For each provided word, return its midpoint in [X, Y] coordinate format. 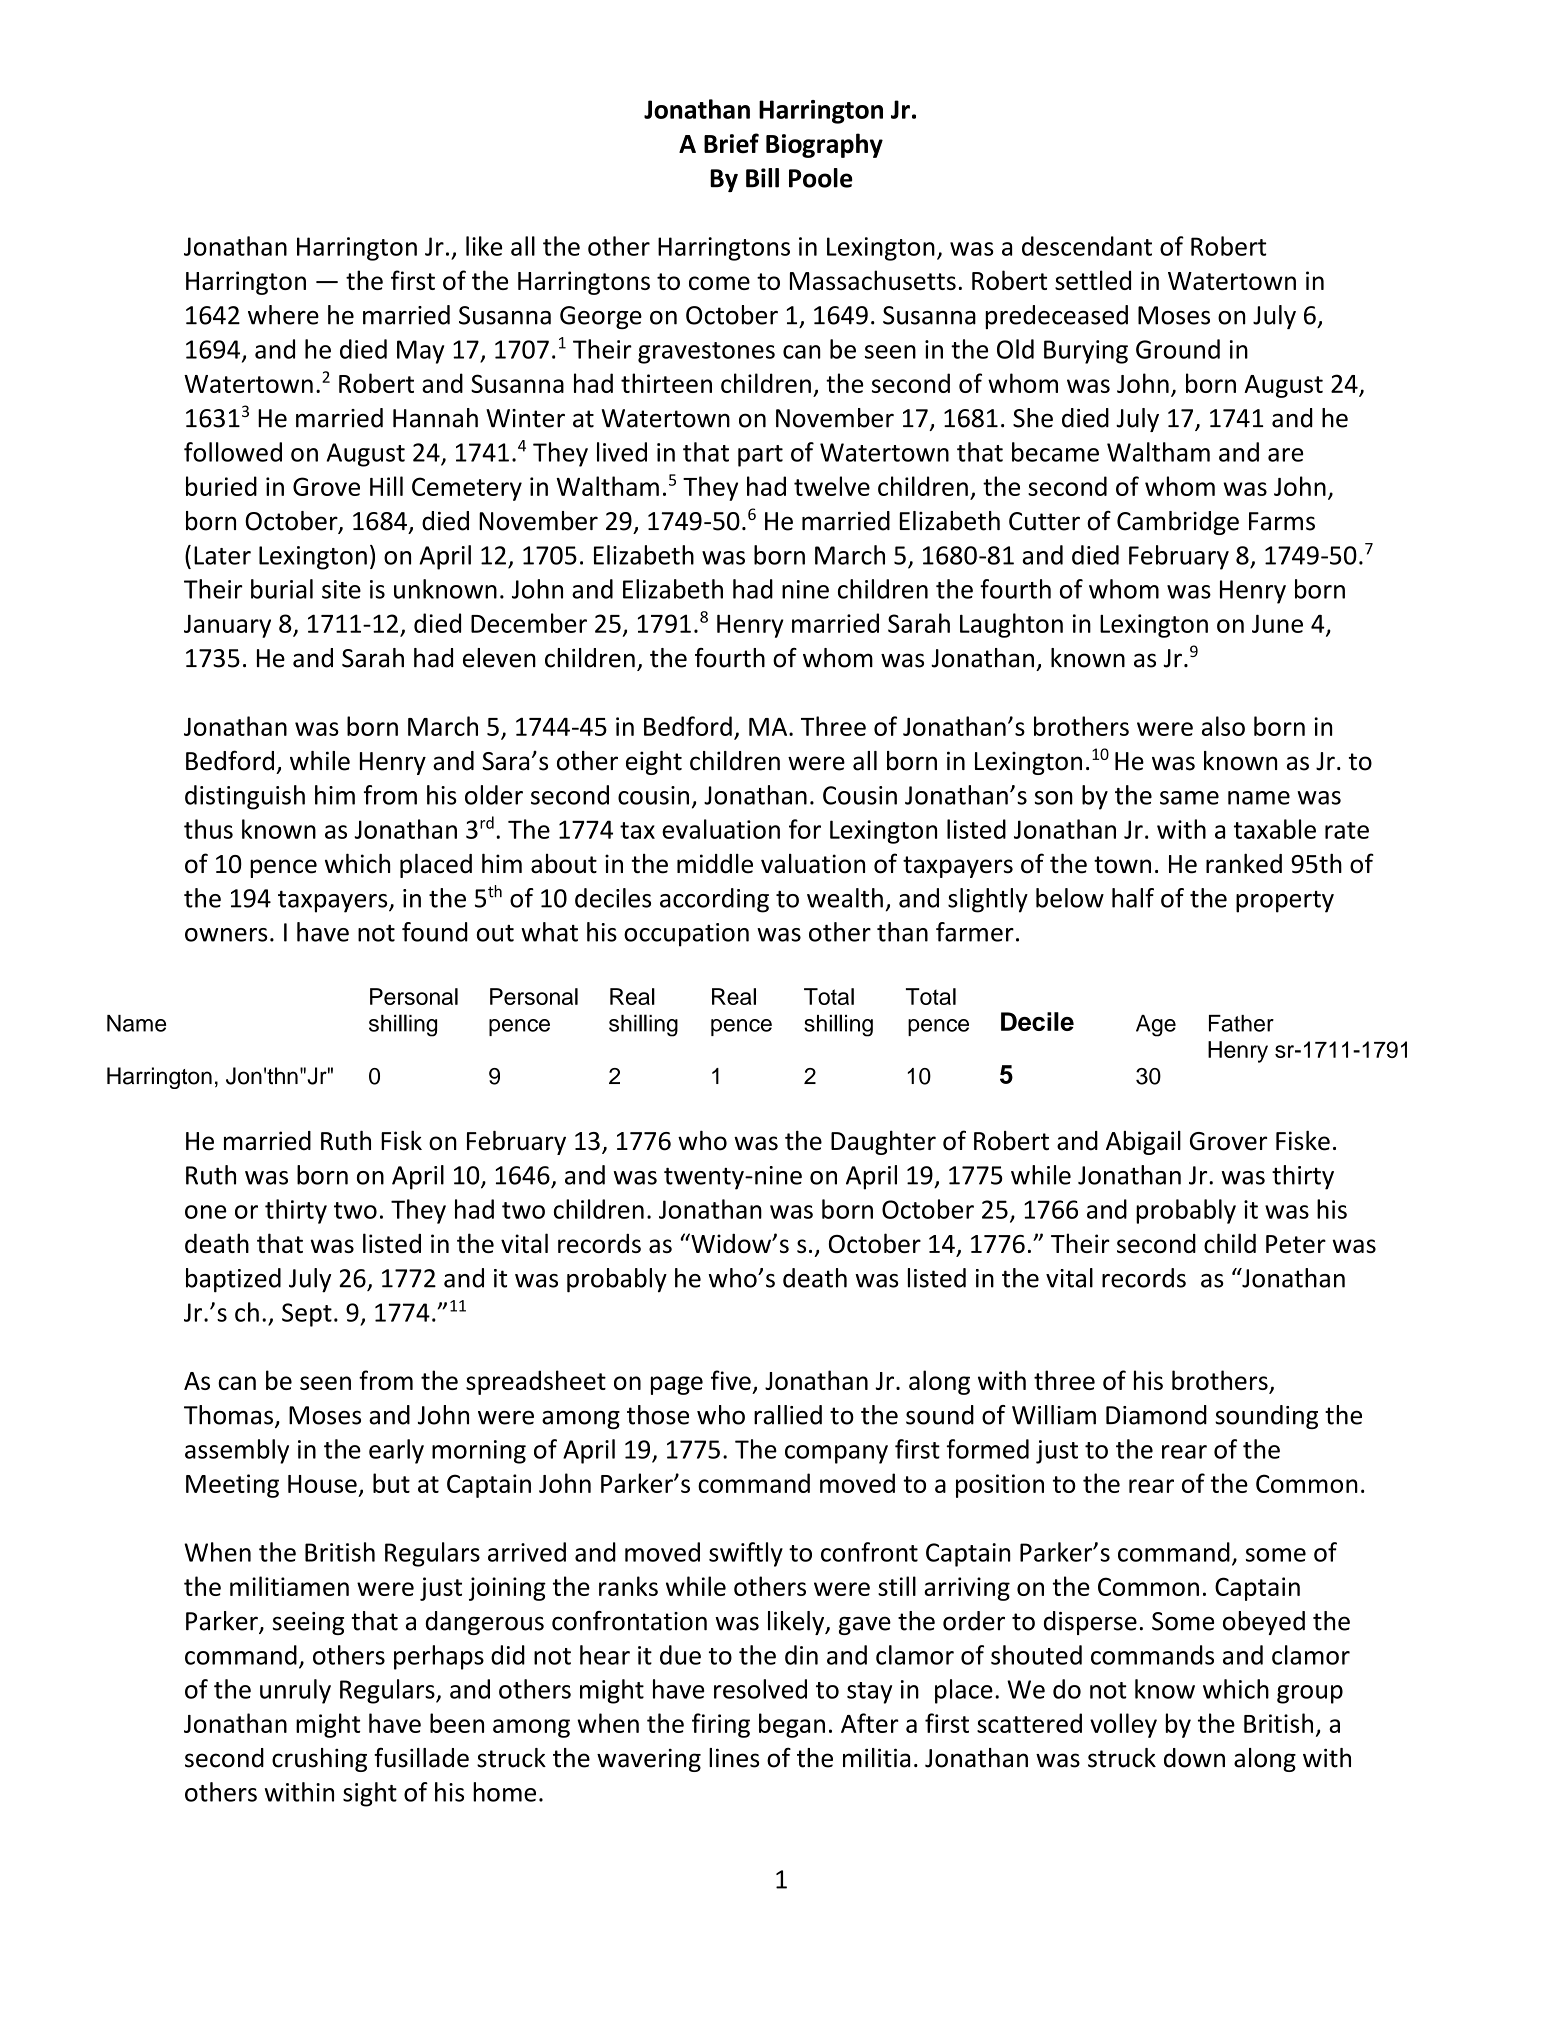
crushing [319, 1760]
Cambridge [1178, 523]
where [283, 315]
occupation [686, 935]
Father [1241, 1023]
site [341, 589]
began [792, 1725]
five [731, 1380]
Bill [762, 178]
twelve [832, 486]
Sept [307, 1315]
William [1054, 1415]
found [435, 932]
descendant [1087, 246]
